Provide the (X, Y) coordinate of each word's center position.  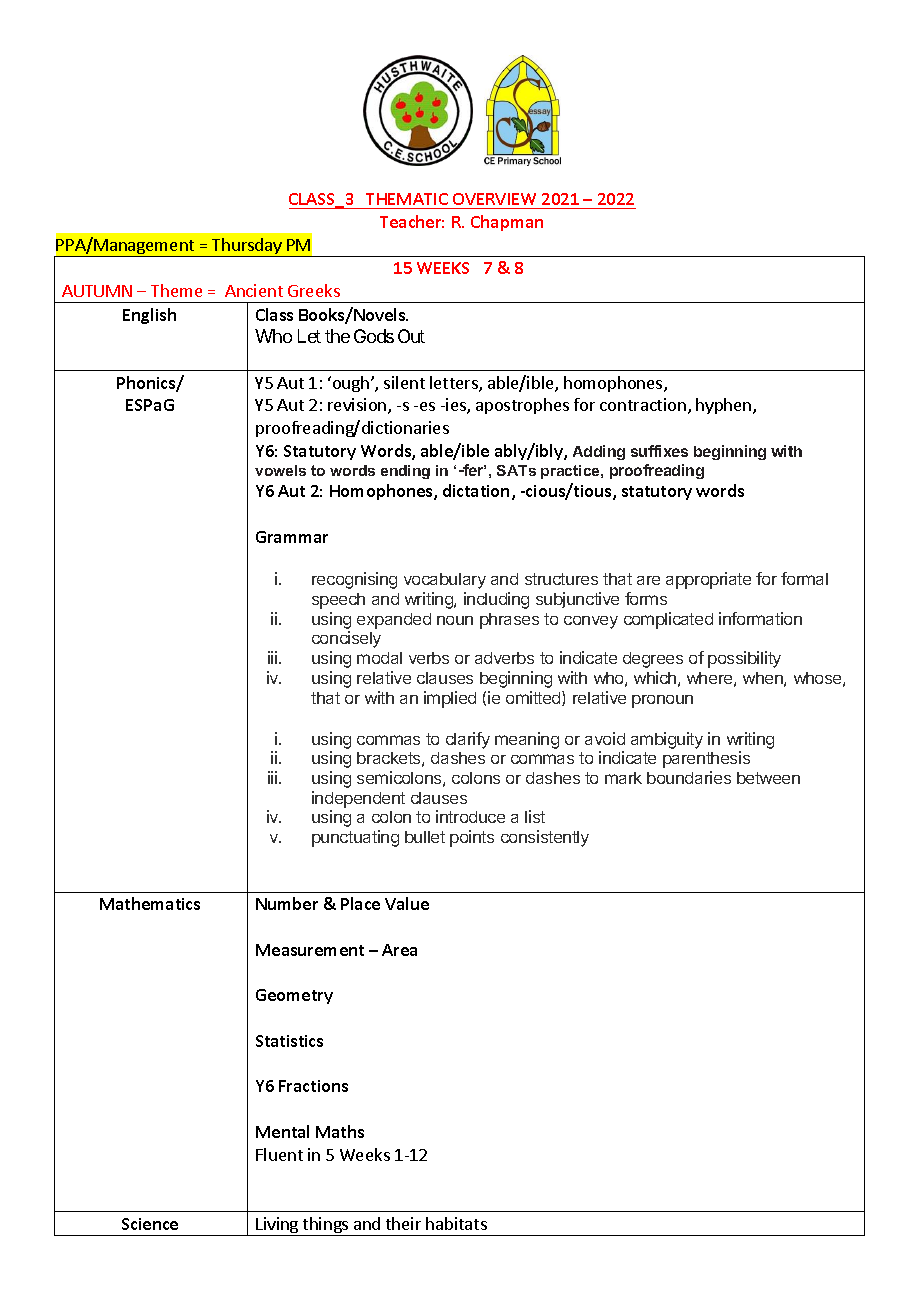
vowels (280, 470)
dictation (476, 490)
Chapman (507, 223)
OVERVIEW (495, 201)
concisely (346, 639)
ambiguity (667, 740)
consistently (545, 838)
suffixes (659, 451)
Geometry (294, 996)
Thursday (247, 247)
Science (150, 1224)
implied (450, 699)
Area (399, 950)
